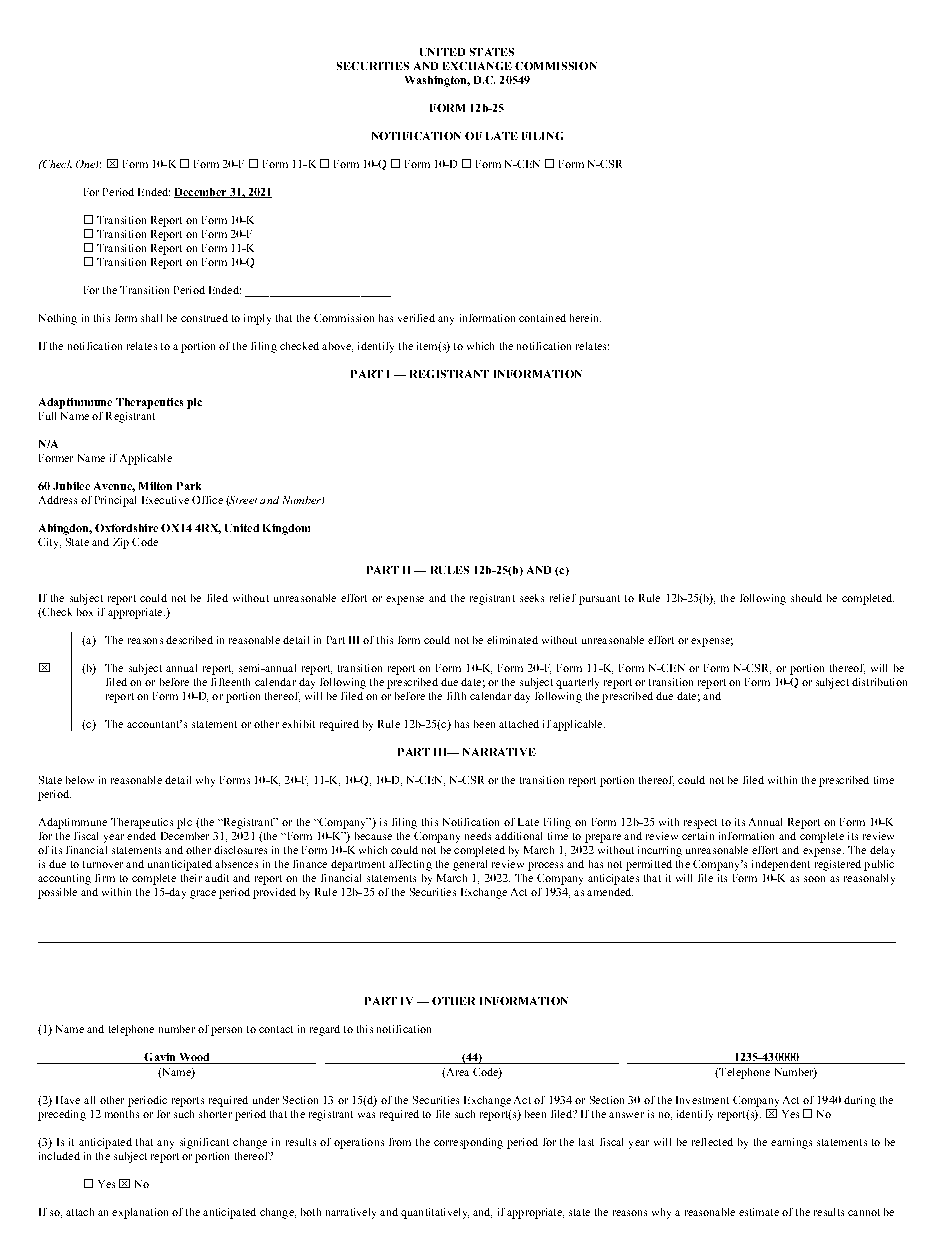 This image has width=952, height=1233. I want to click on seeks, so click(532, 598).
